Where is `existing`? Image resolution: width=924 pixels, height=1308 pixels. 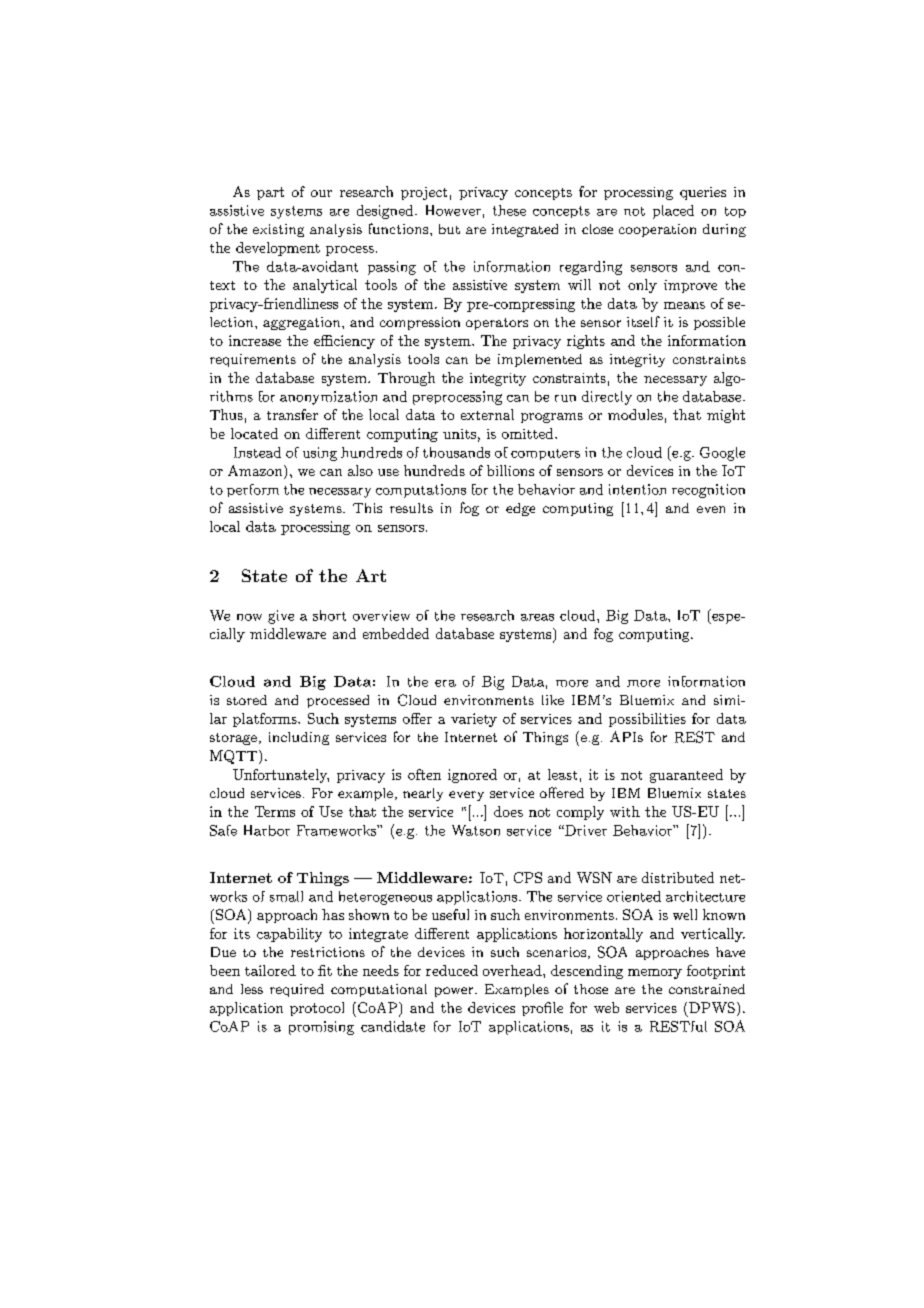
existing is located at coordinates (278, 230).
